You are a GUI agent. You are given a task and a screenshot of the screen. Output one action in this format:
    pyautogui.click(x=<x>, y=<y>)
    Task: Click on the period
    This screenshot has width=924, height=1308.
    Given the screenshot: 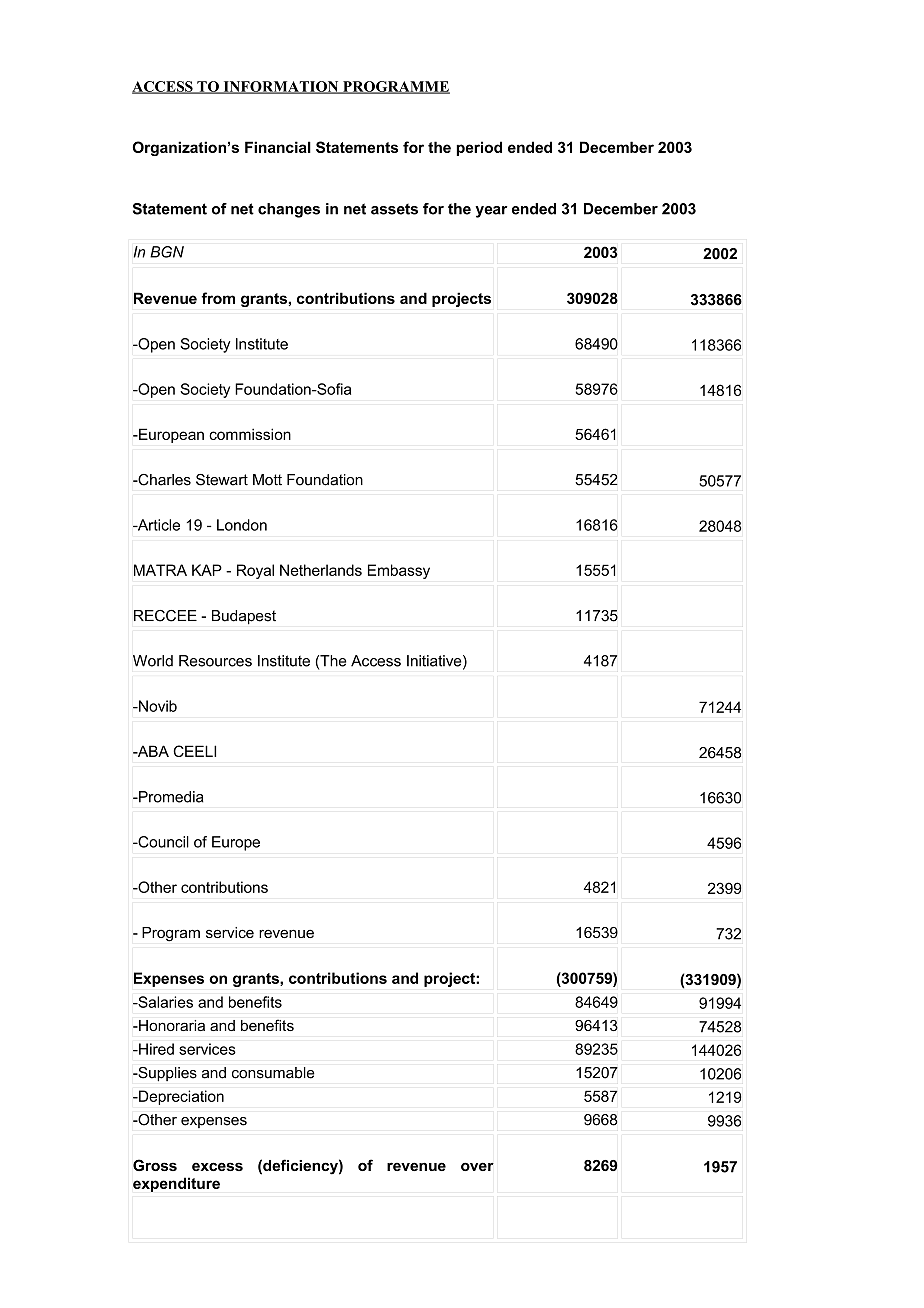 What is the action you would take?
    pyautogui.click(x=479, y=148)
